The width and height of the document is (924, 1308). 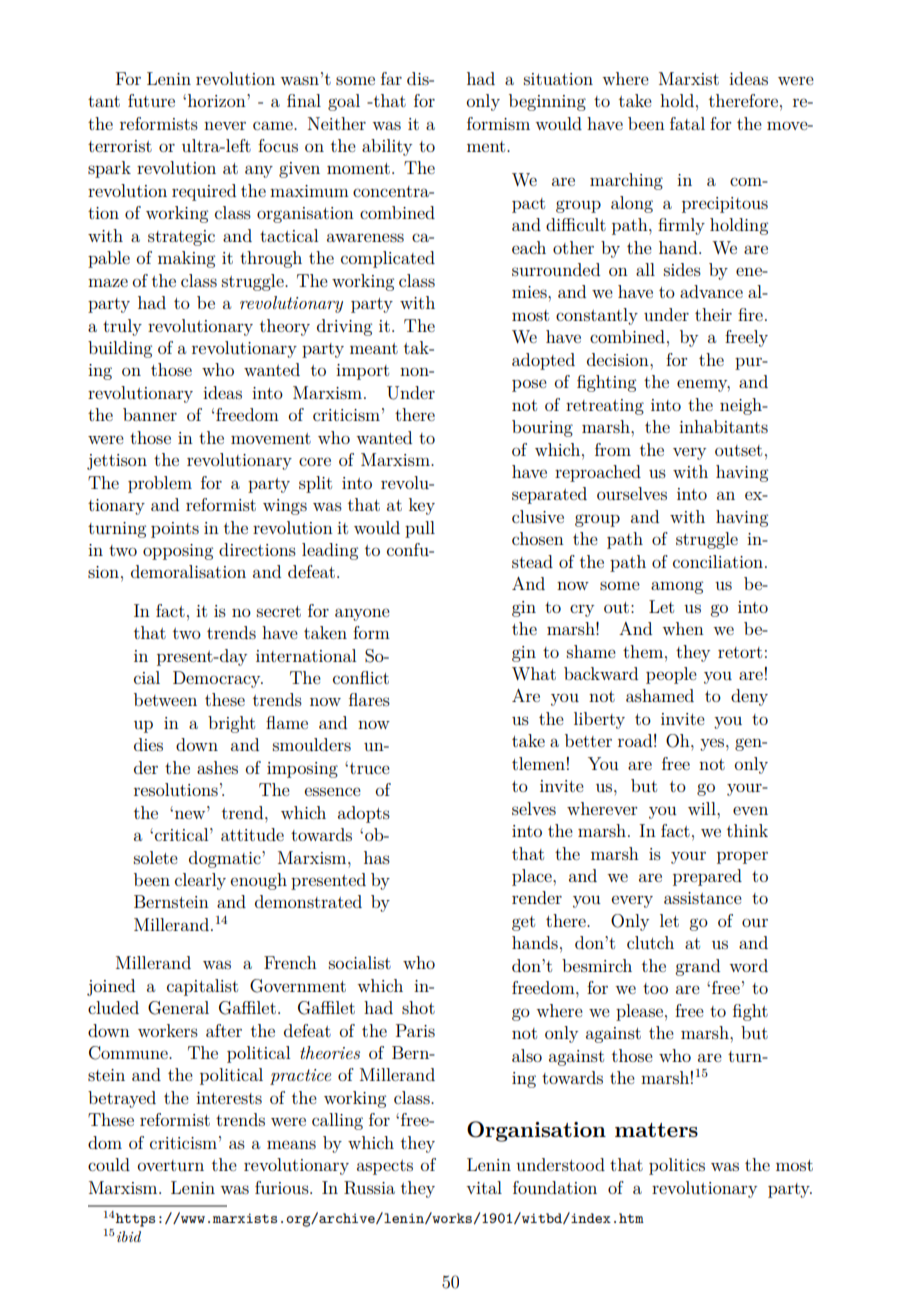 I want to click on could, so click(x=109, y=1164).
